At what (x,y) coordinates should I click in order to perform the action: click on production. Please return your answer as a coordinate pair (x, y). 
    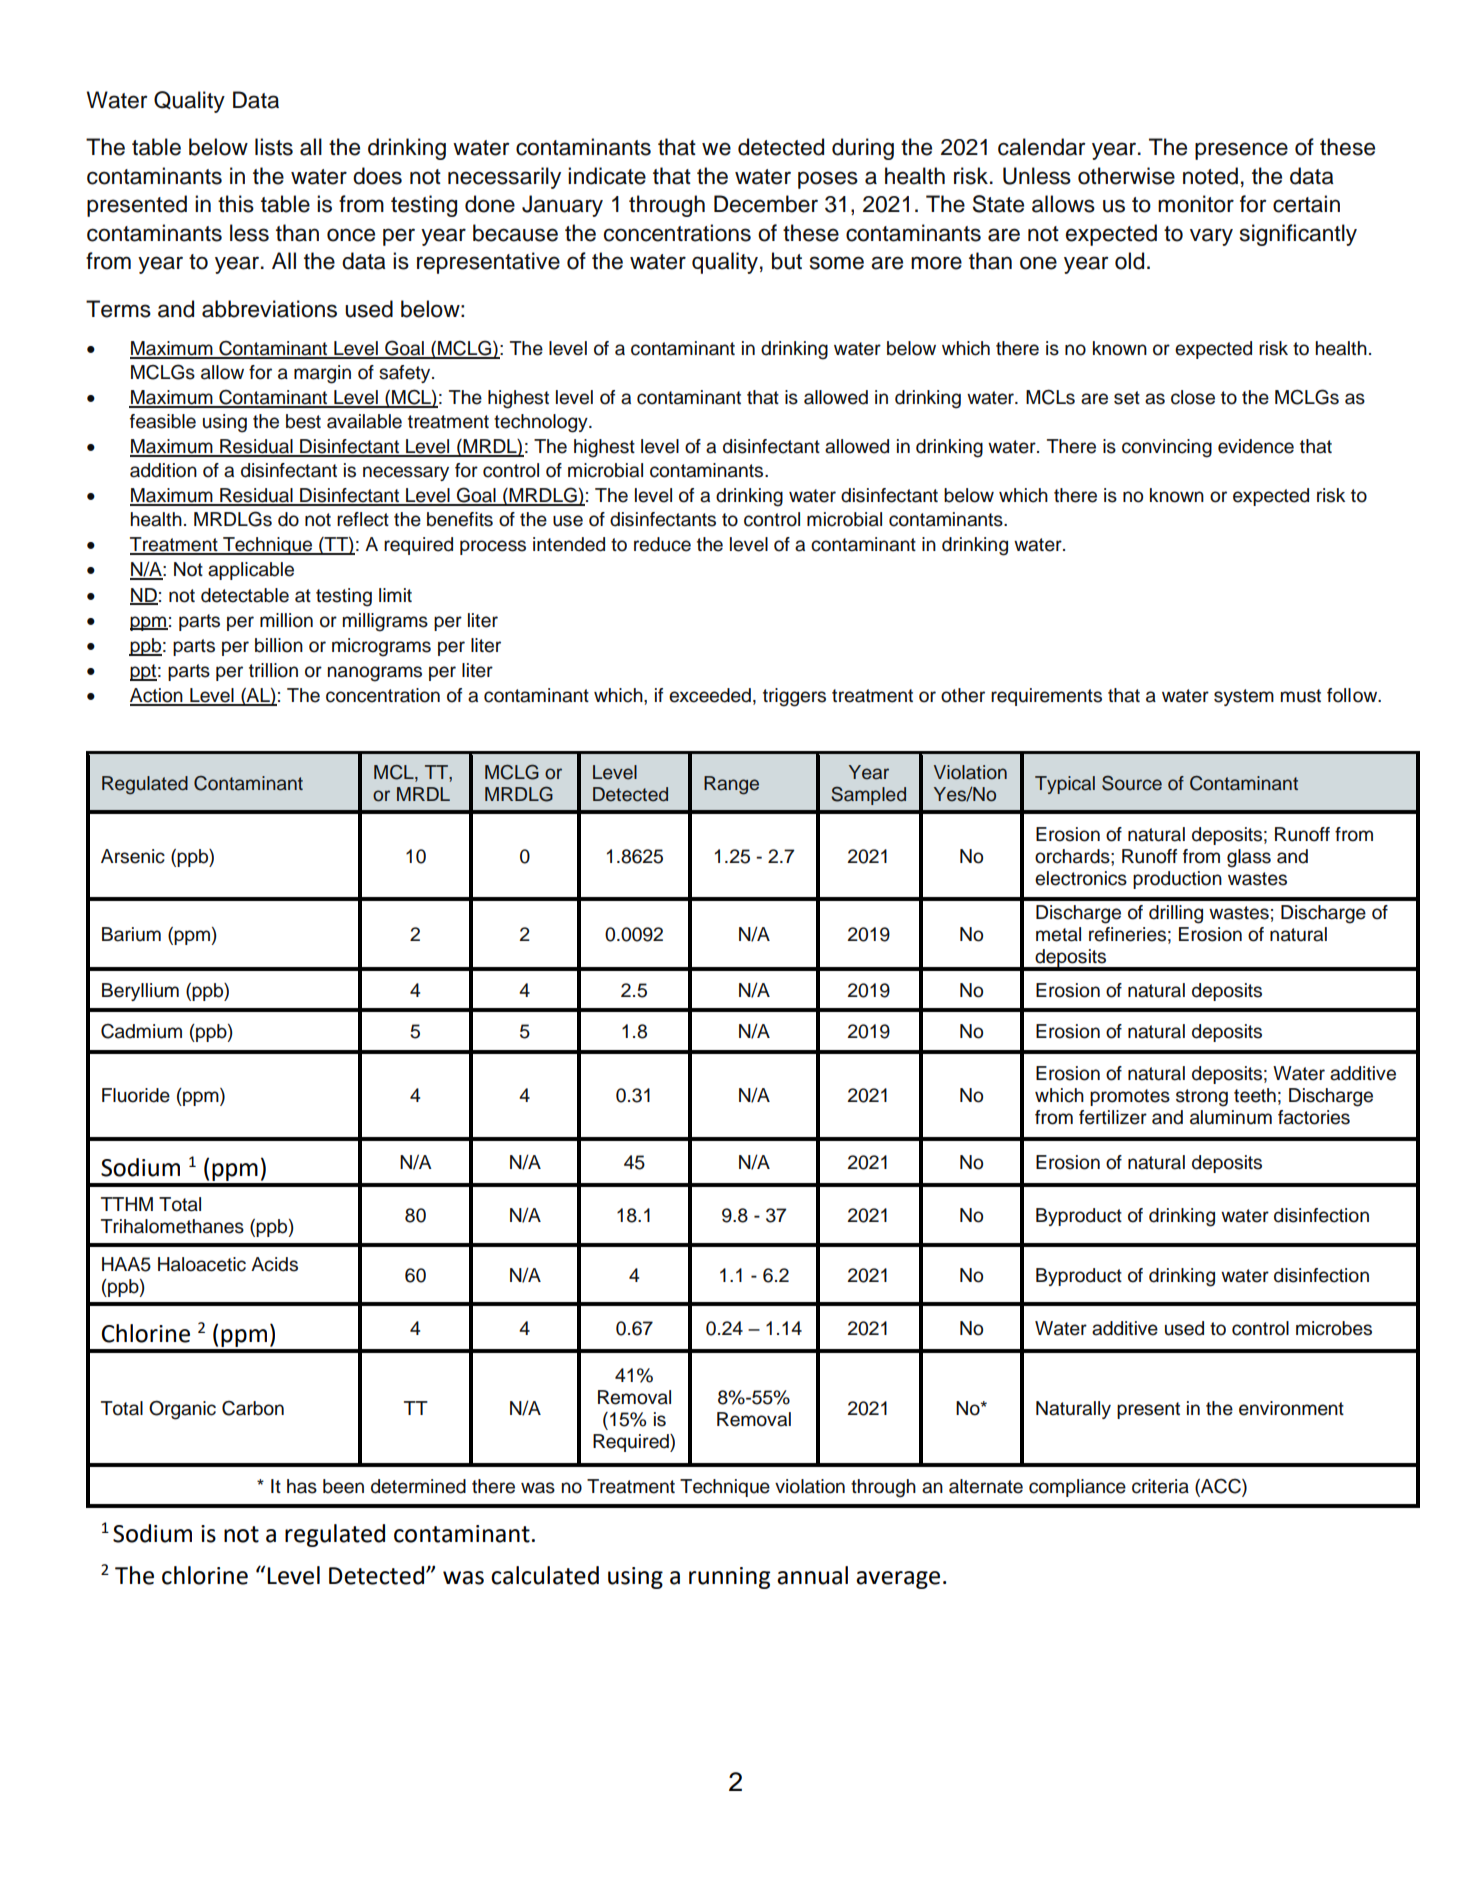
    Looking at the image, I should click on (1177, 880).
